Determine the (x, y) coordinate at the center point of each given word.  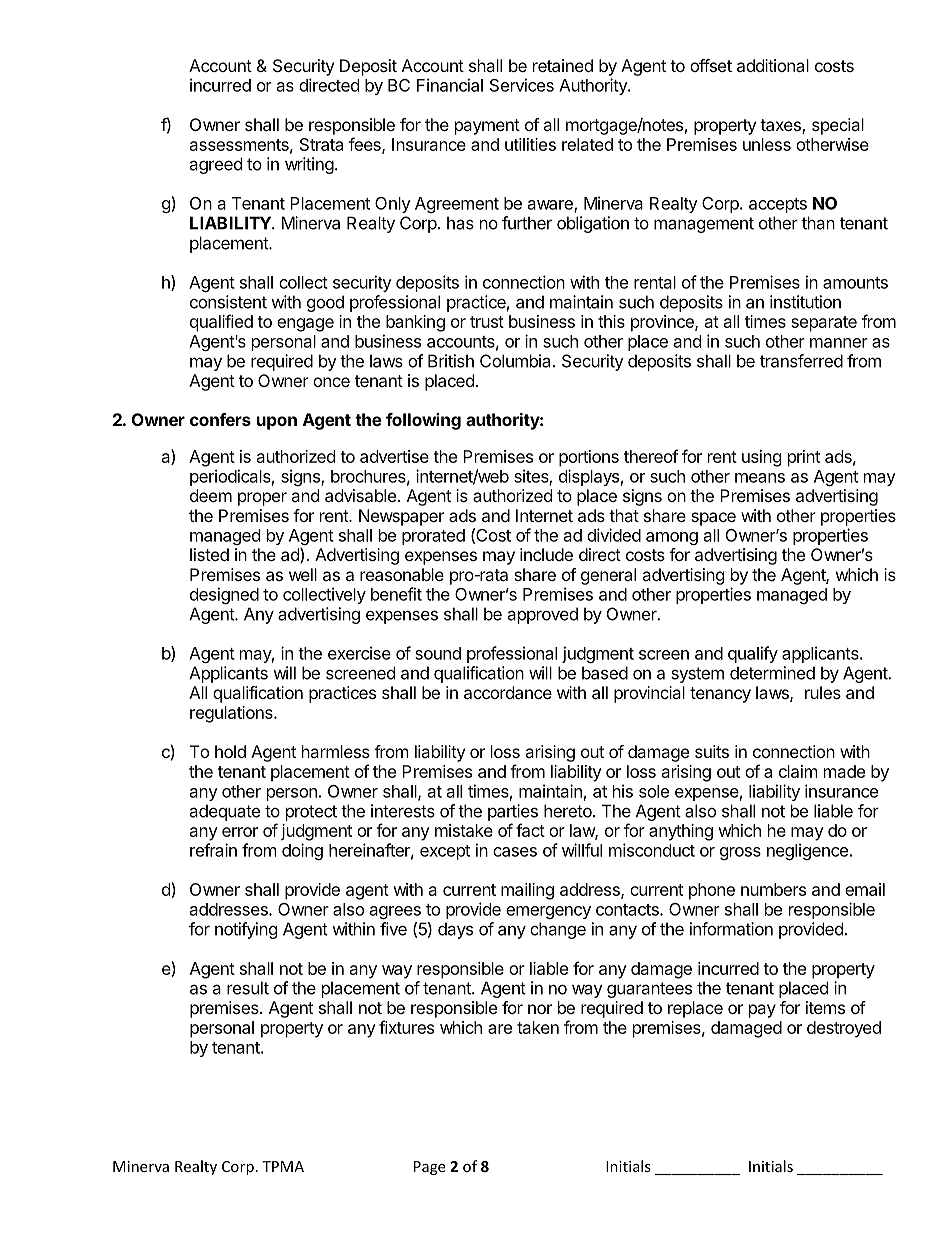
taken (538, 1027)
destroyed (844, 1029)
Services (522, 85)
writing (309, 165)
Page (429, 1168)
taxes (781, 126)
